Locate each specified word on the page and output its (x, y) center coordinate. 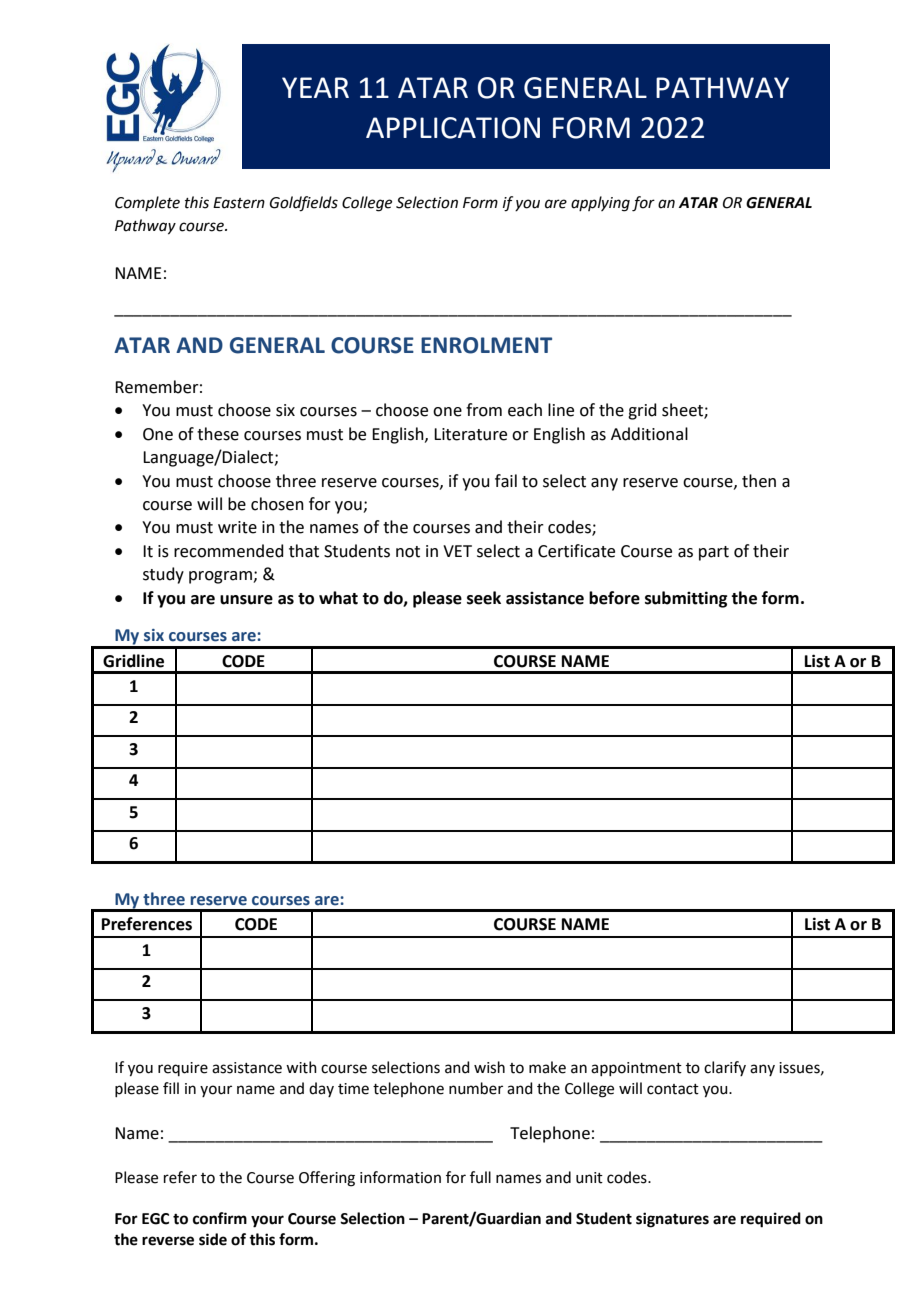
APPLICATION (453, 128)
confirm (220, 1218)
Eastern (239, 203)
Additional (649, 434)
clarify (725, 1068)
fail (506, 481)
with (301, 1067)
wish (489, 1067)
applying (600, 204)
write (237, 527)
